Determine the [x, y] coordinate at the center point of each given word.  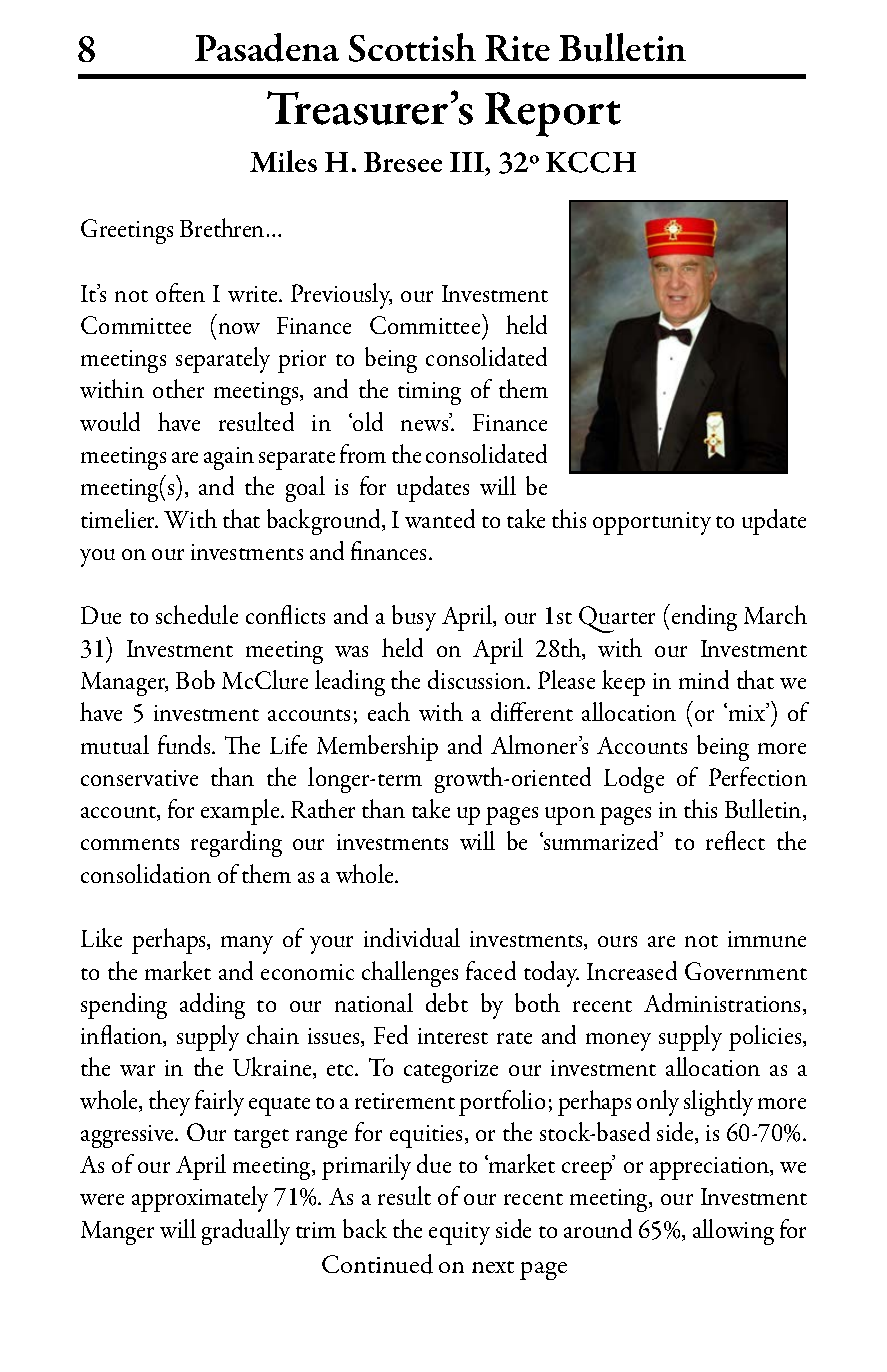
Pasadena [267, 47]
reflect [735, 840]
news [424, 425]
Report [553, 114]
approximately [200, 1199]
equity [459, 1233]
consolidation [146, 873]
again [229, 458]
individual [412, 937]
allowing [733, 1232]
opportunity [652, 523]
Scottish [412, 47]
